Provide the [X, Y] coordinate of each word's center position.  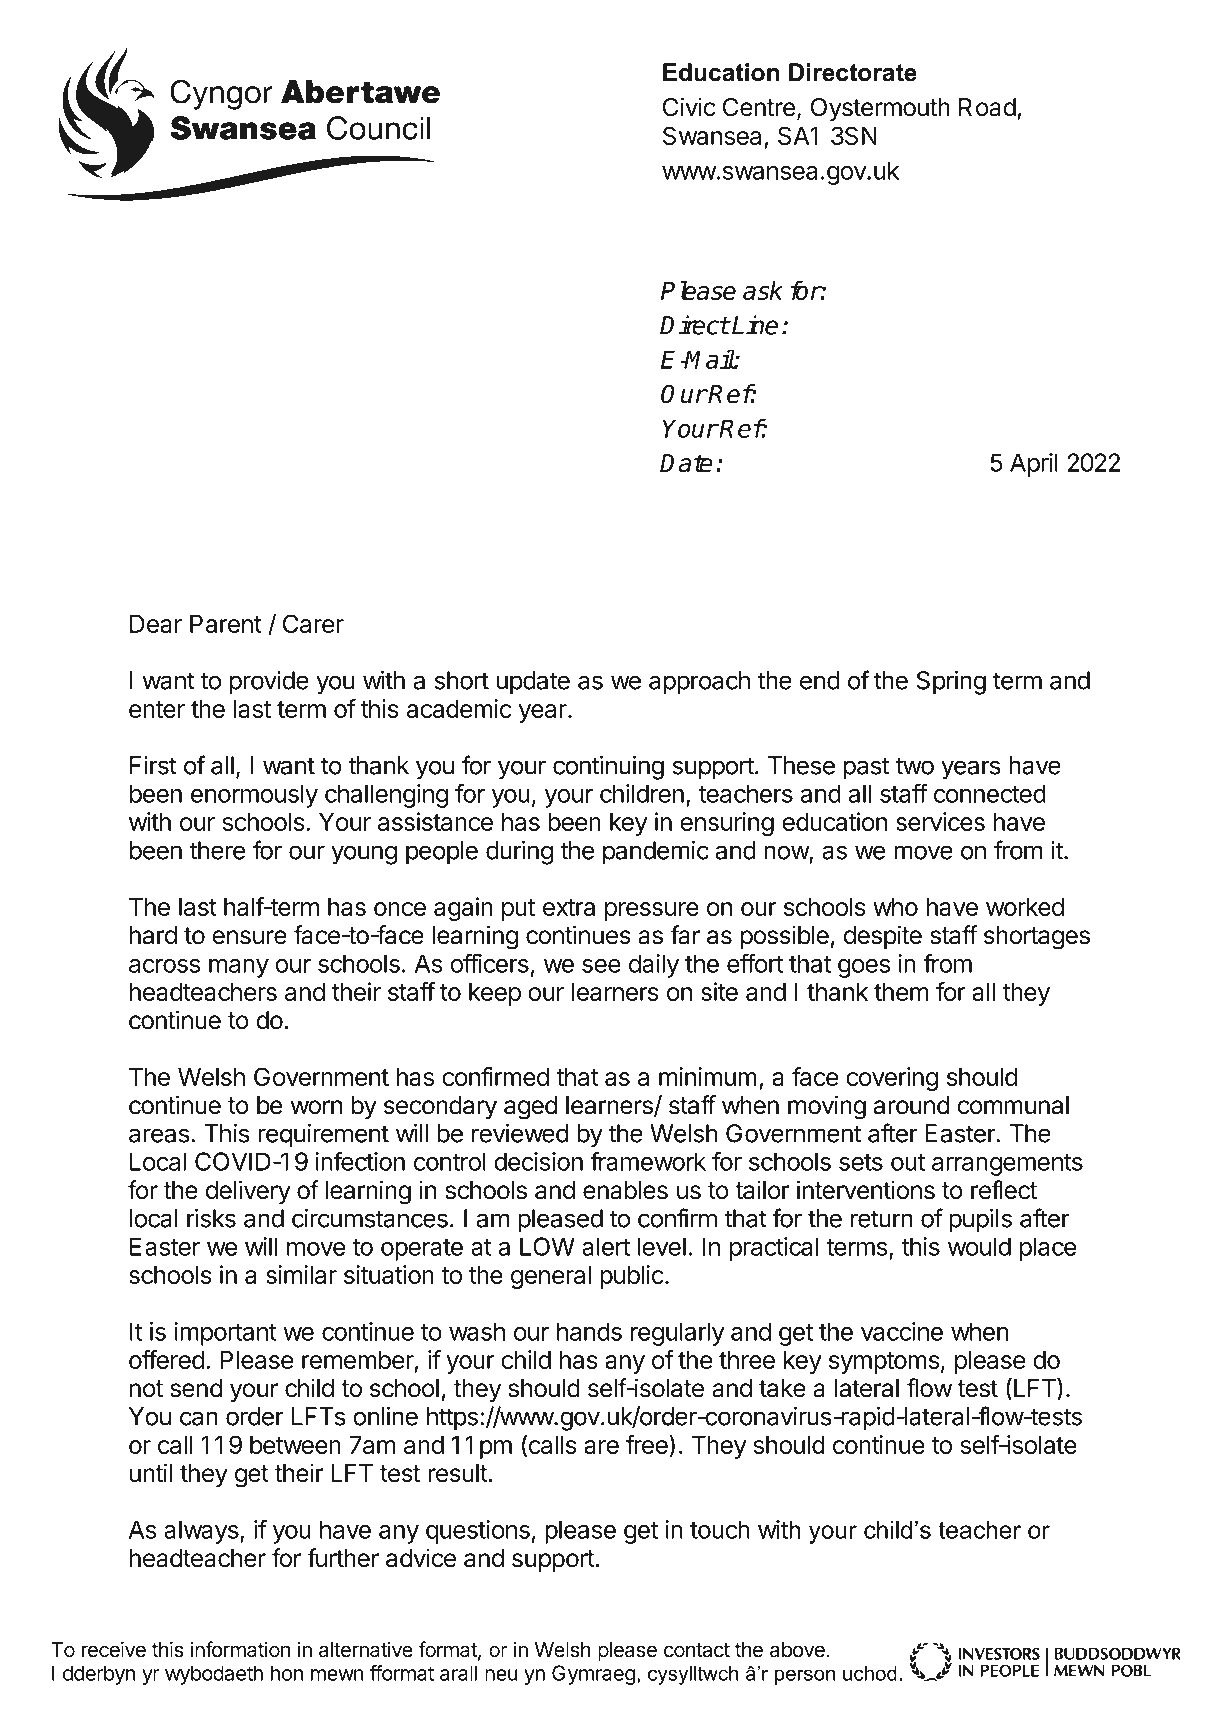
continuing [608, 767]
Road [987, 107]
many [239, 968]
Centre [759, 107]
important [225, 1334]
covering [892, 1079]
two [914, 766]
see [601, 966]
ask [763, 290]
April [1034, 465]
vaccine [902, 1331]
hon [287, 1673]
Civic [689, 107]
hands [589, 1331]
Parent [226, 624]
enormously [254, 796]
